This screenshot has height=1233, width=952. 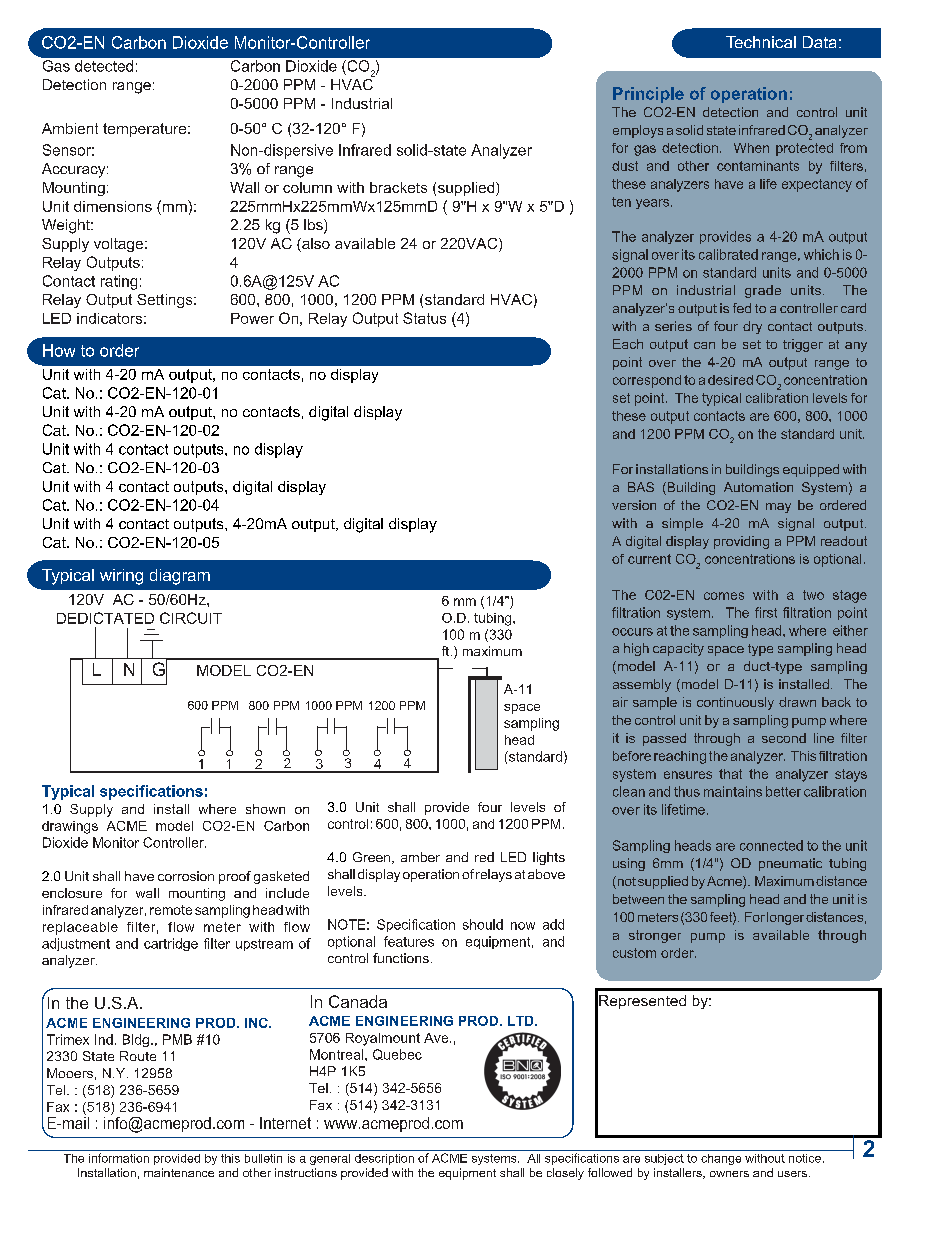 I want to click on Ambient, so click(x=70, y=128).
